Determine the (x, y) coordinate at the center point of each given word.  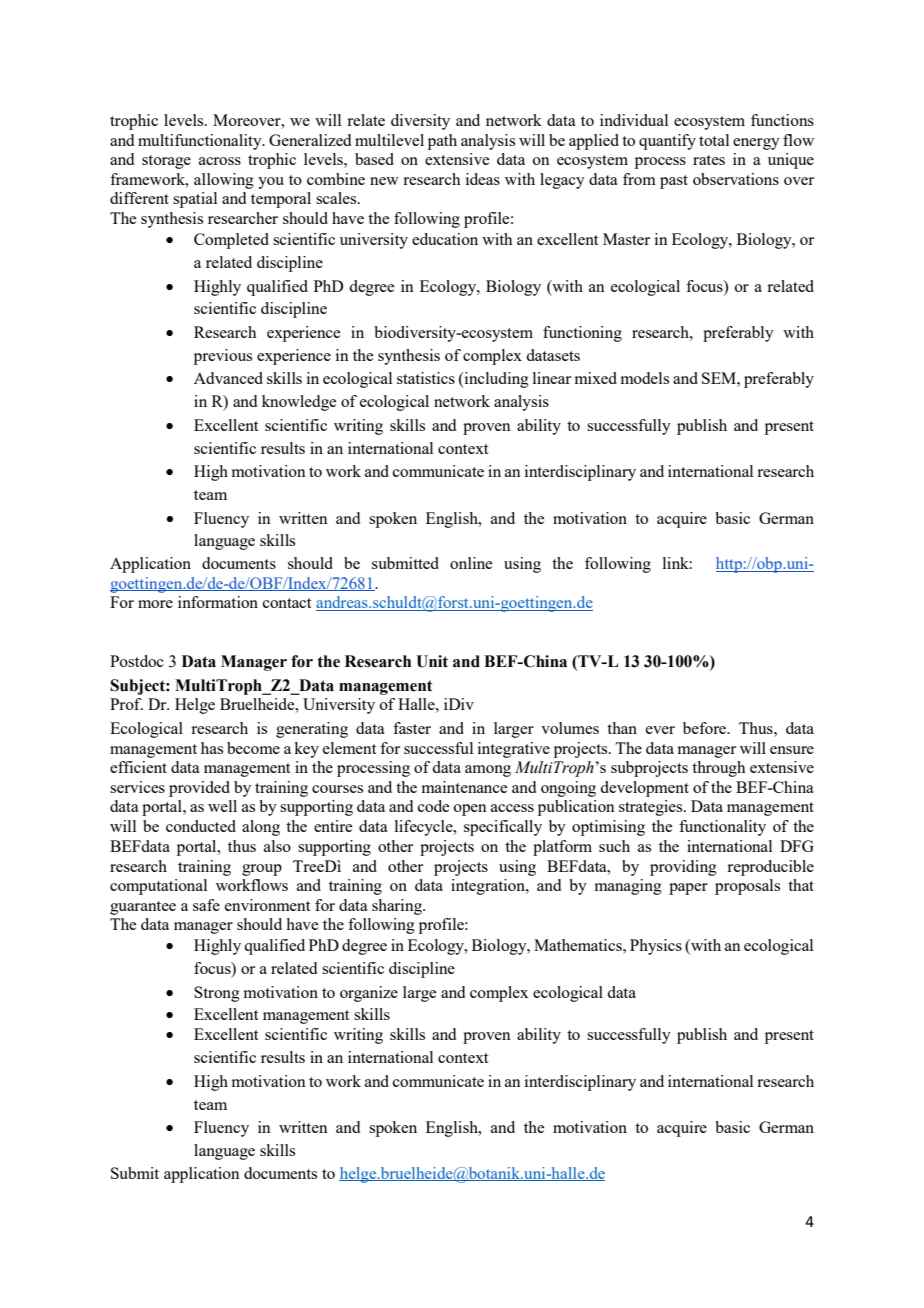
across (220, 161)
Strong (217, 994)
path (442, 142)
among (488, 771)
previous (223, 357)
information (218, 602)
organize (369, 994)
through (718, 769)
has (212, 748)
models (645, 378)
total (714, 140)
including (495, 380)
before (706, 728)
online (471, 563)
